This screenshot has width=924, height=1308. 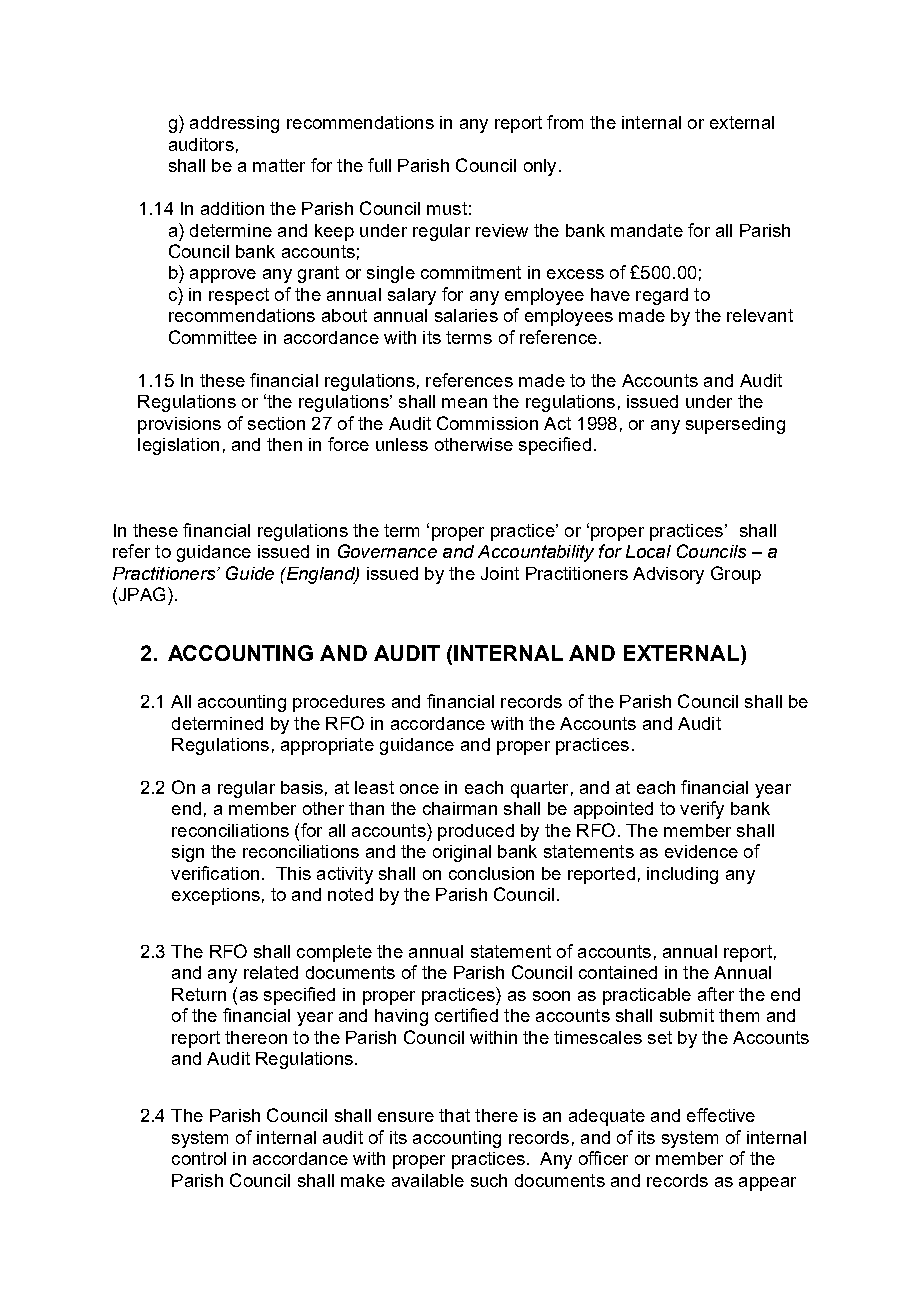 I want to click on control, so click(x=199, y=1158).
